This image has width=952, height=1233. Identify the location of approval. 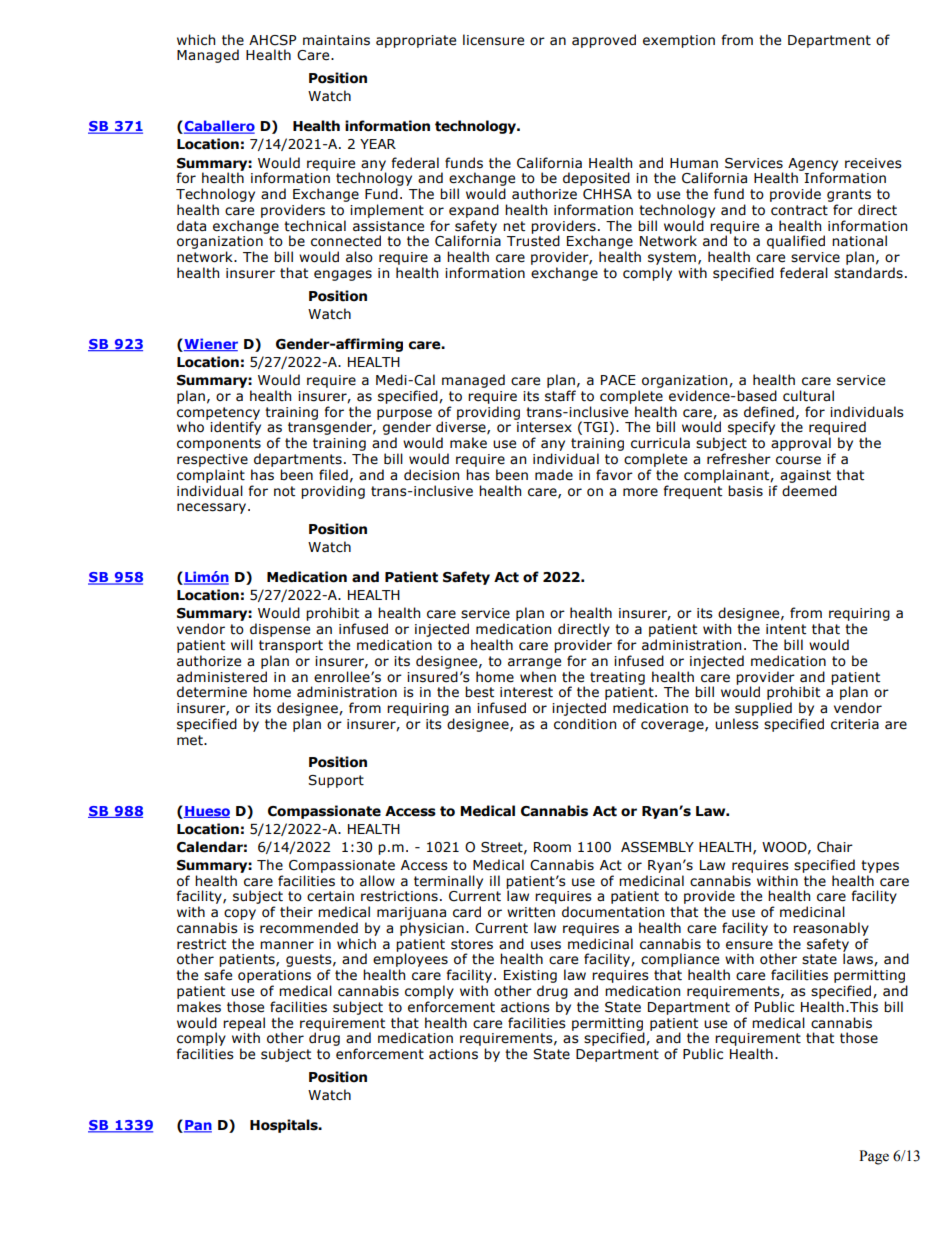
(801, 444).
